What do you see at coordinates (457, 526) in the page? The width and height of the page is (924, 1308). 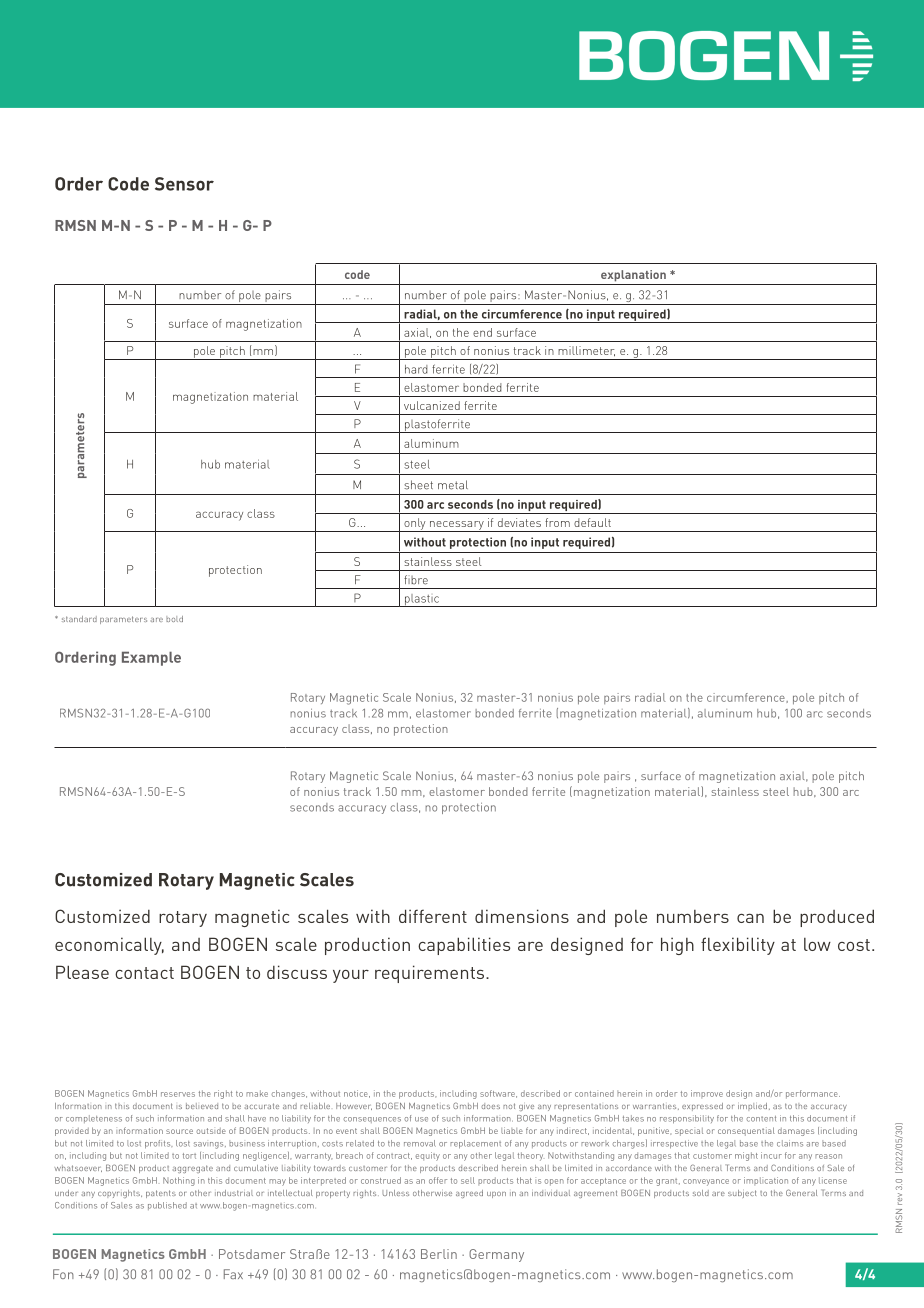 I see `necessary` at bounding box center [457, 526].
